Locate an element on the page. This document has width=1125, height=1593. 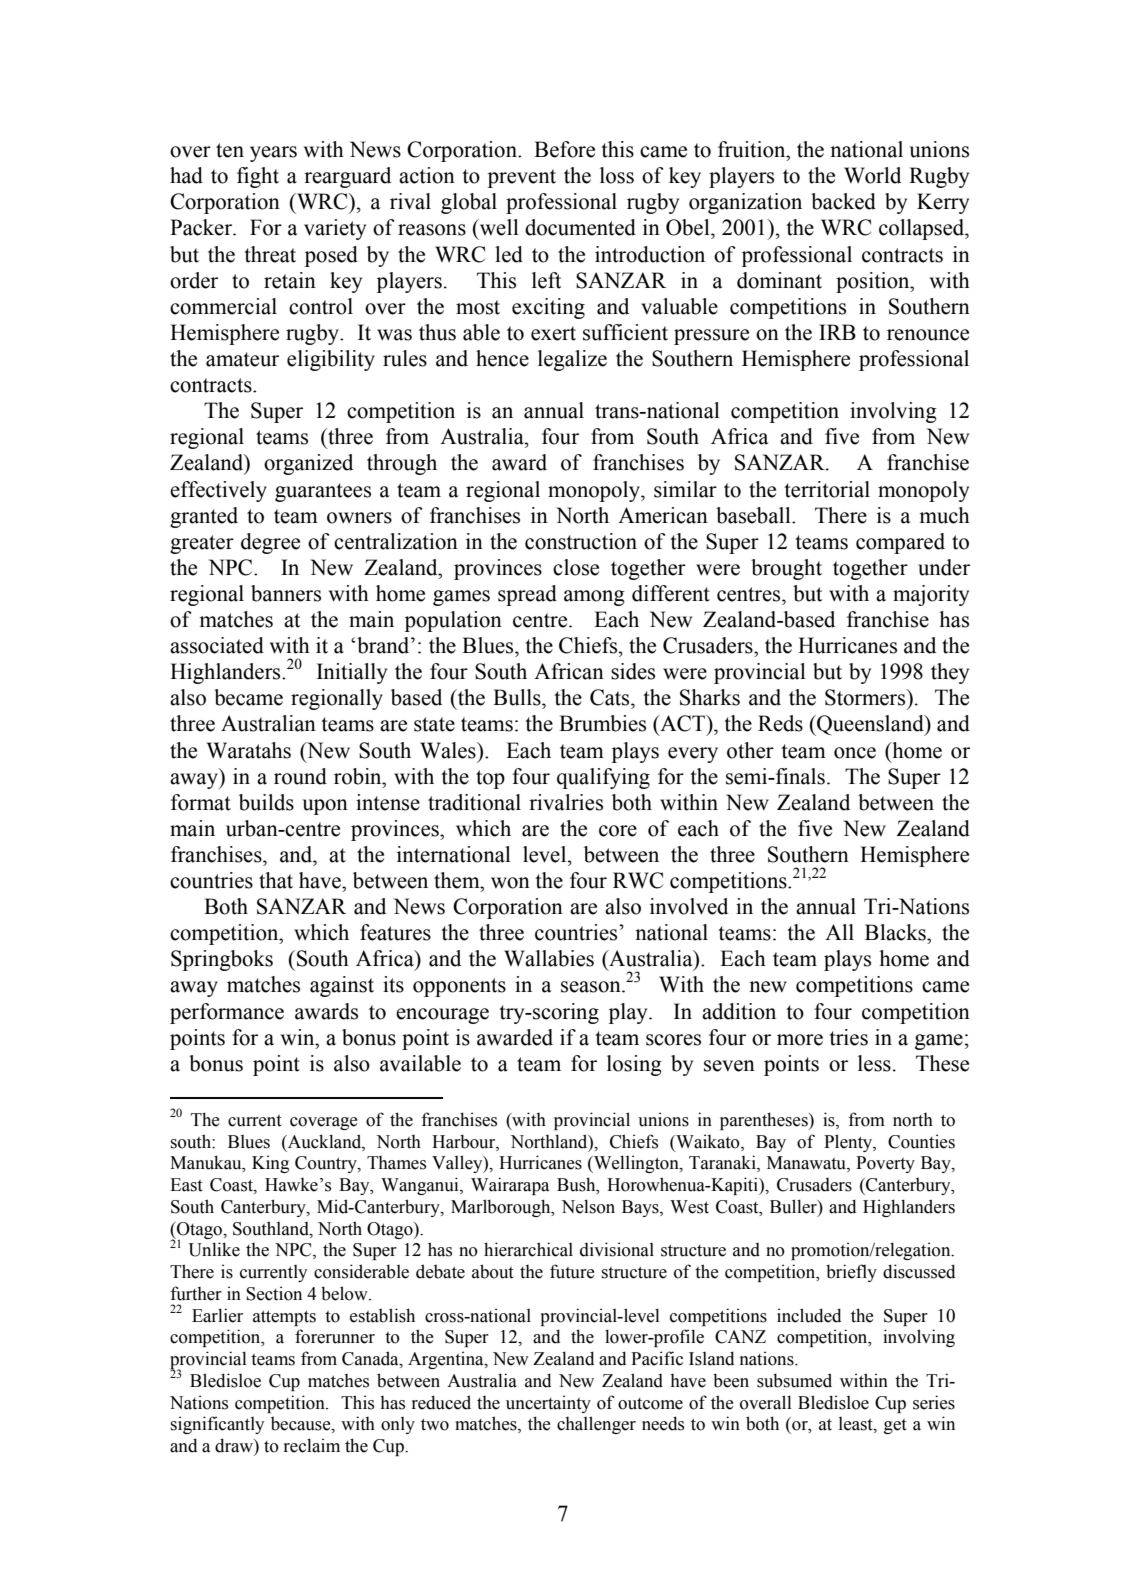
majority is located at coordinates (931, 595).
